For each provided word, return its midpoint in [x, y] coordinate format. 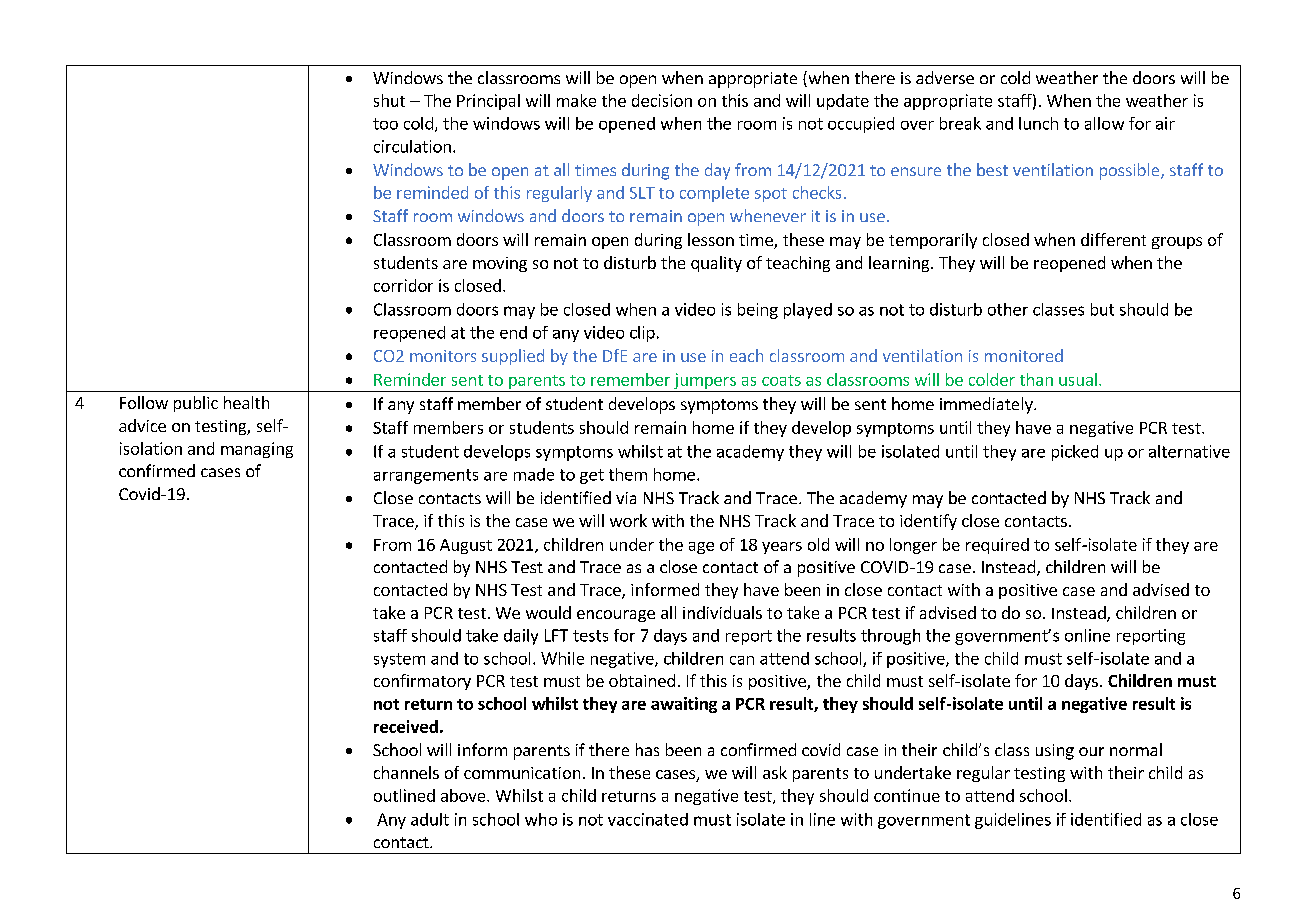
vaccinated [648, 819]
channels [406, 772]
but [1102, 309]
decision [662, 100]
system [399, 660]
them [628, 474]
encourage [616, 616]
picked [1075, 453]
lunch [1038, 123]
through [890, 637]
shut [389, 100]
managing [257, 450]
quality [716, 264]
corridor [403, 285]
